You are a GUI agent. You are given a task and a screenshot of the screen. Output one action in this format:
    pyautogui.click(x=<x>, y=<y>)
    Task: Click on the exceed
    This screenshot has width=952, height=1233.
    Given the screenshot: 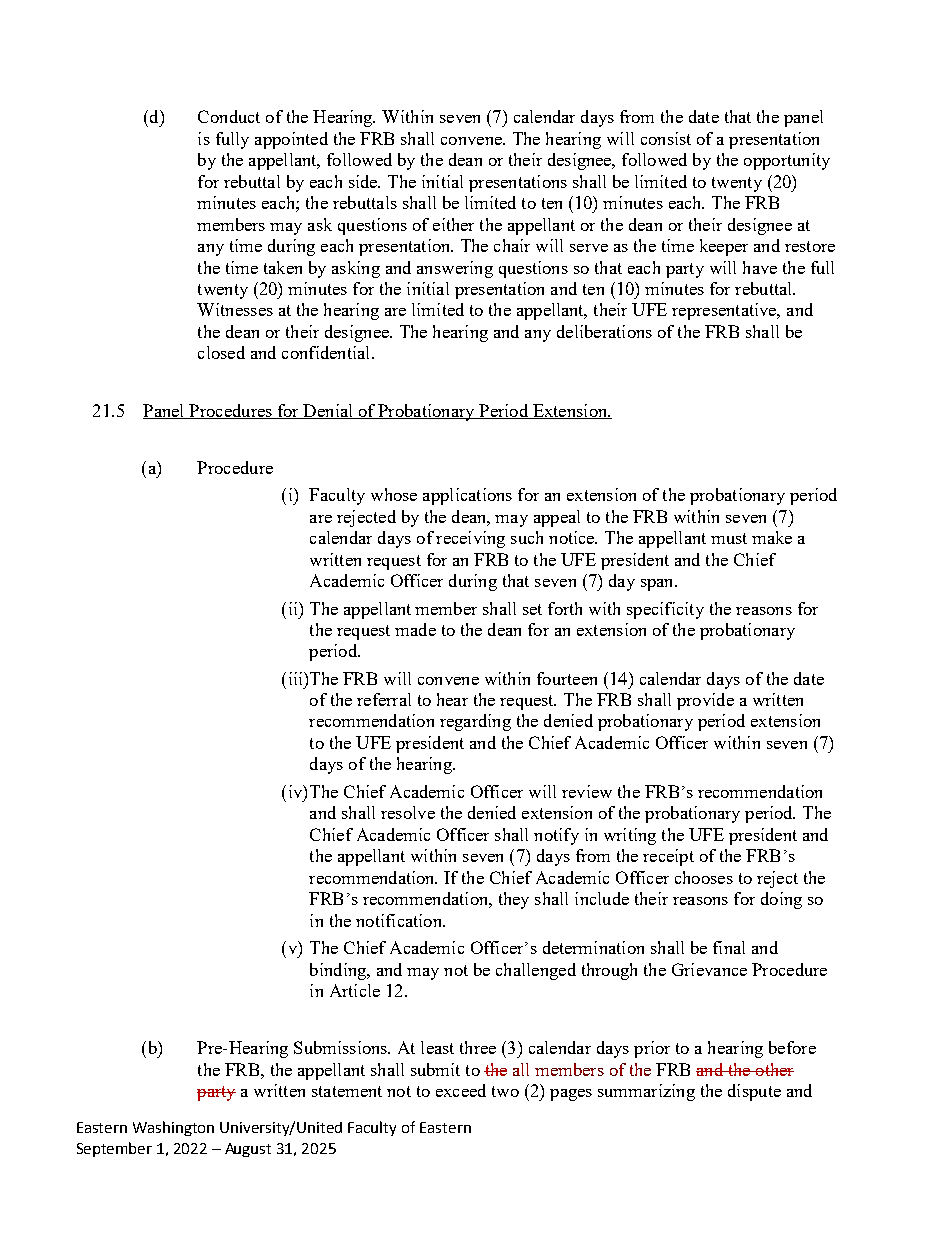 What is the action you would take?
    pyautogui.click(x=461, y=1090)
